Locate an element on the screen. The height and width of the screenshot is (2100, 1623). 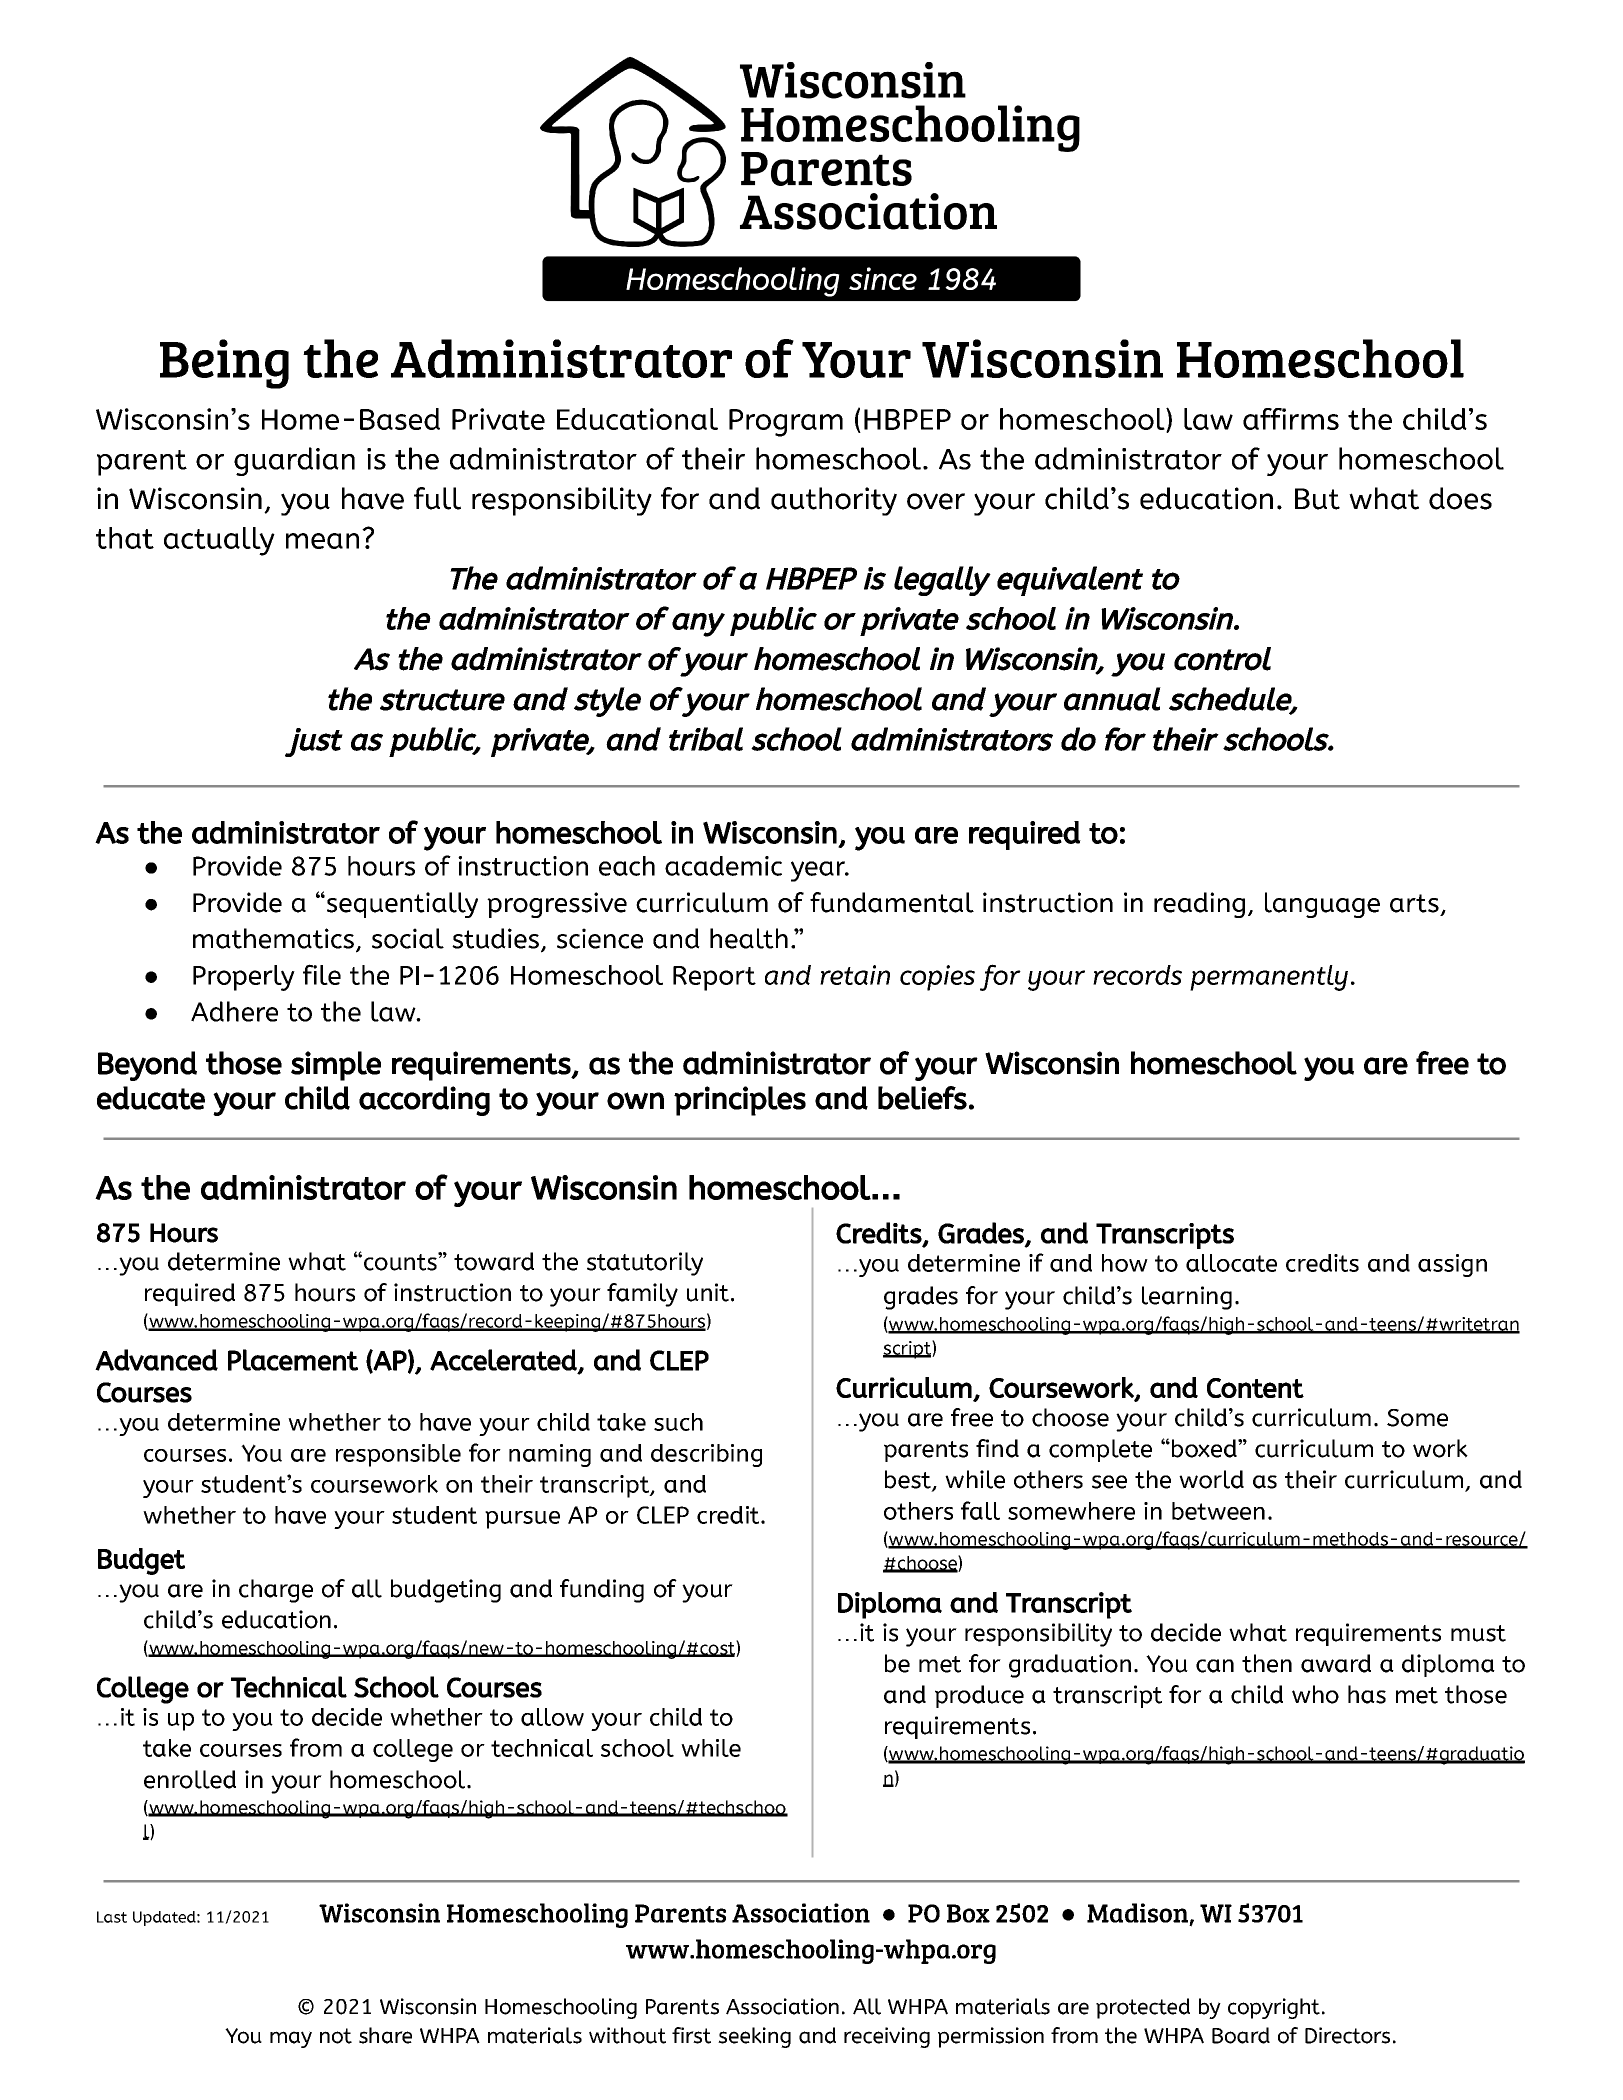
produce is located at coordinates (979, 1696).
